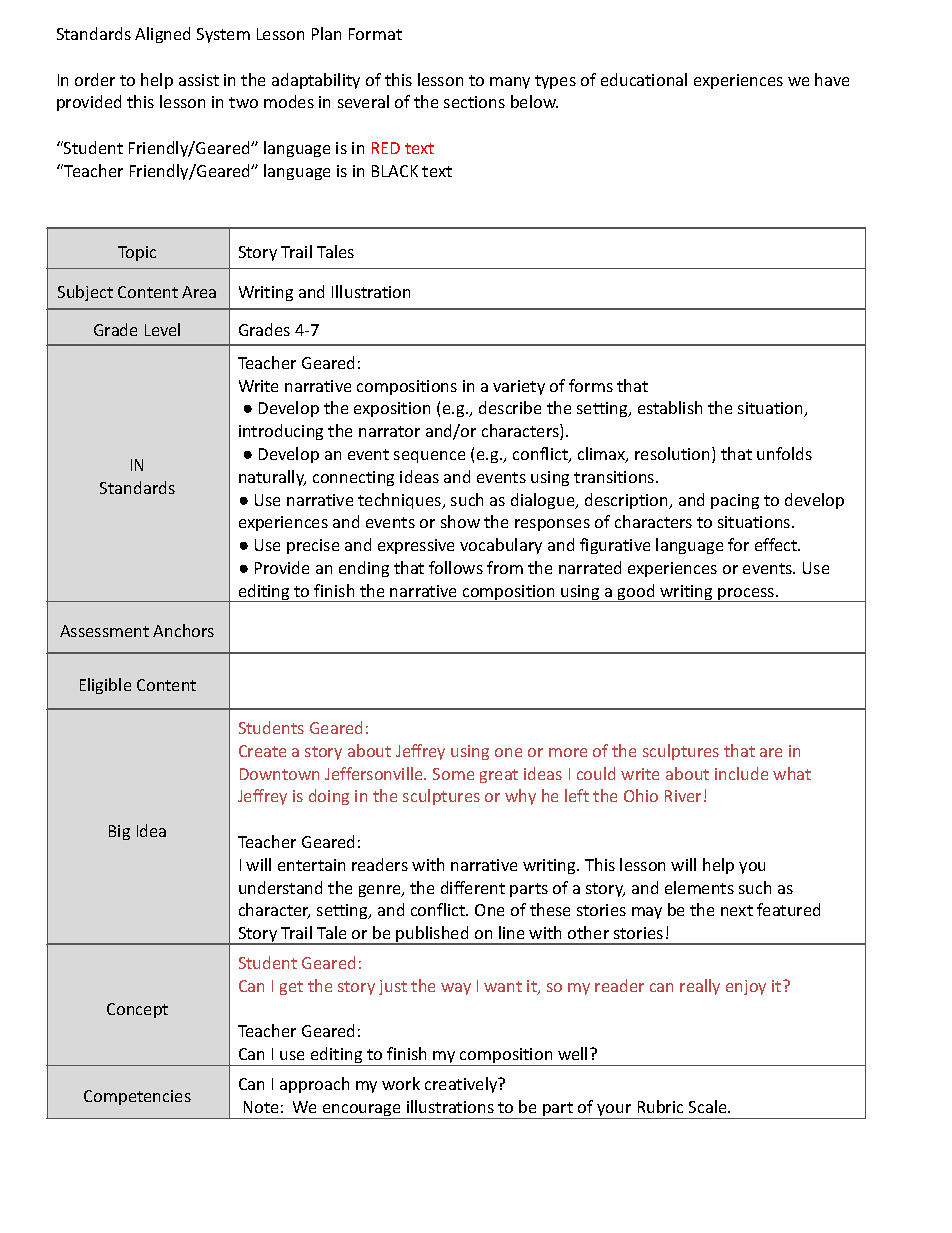 This page has height=1233, width=952. I want to click on have, so click(832, 79).
